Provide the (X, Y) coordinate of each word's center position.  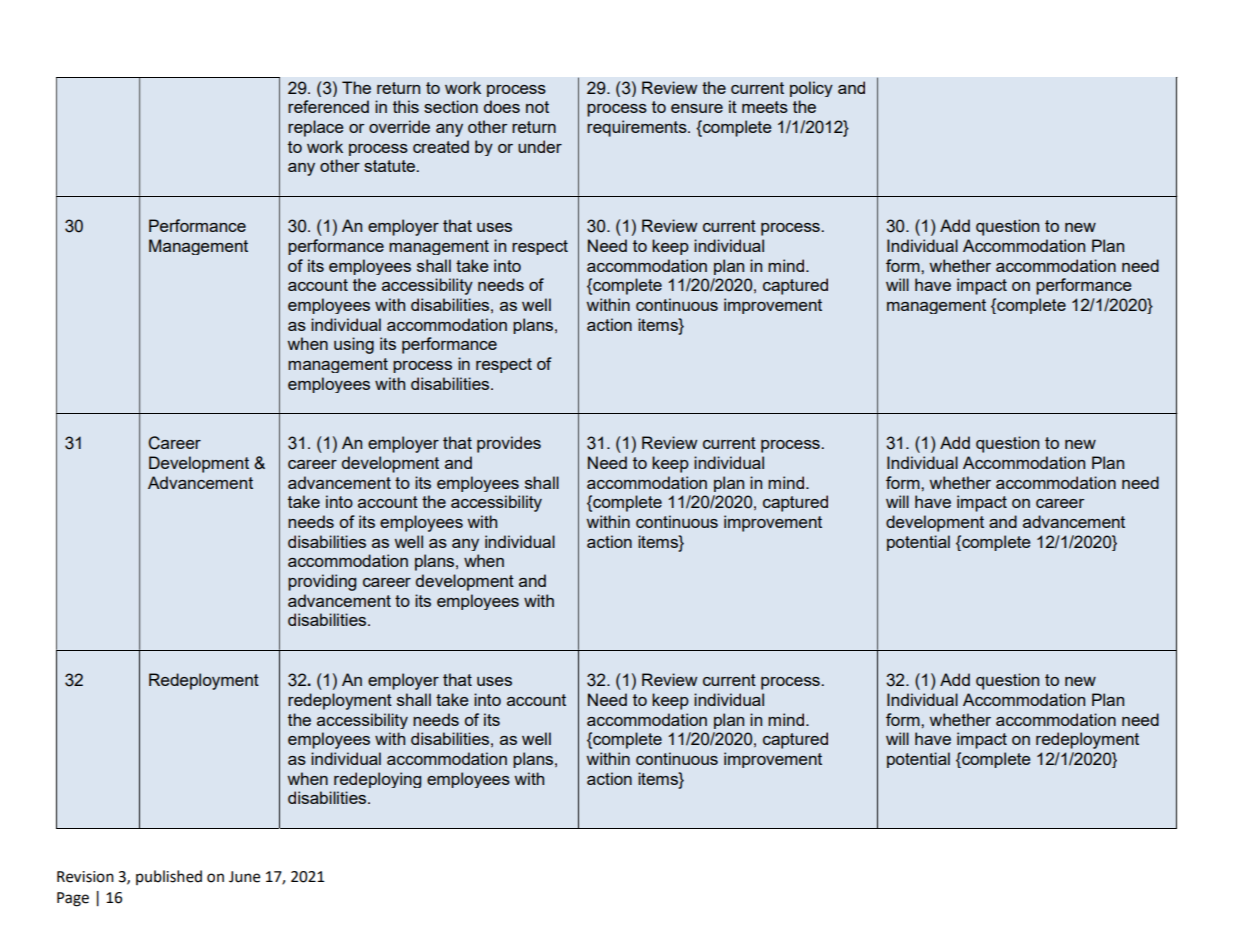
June (244, 877)
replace (316, 128)
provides (509, 444)
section (451, 106)
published (169, 877)
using (354, 345)
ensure (697, 108)
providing (322, 582)
